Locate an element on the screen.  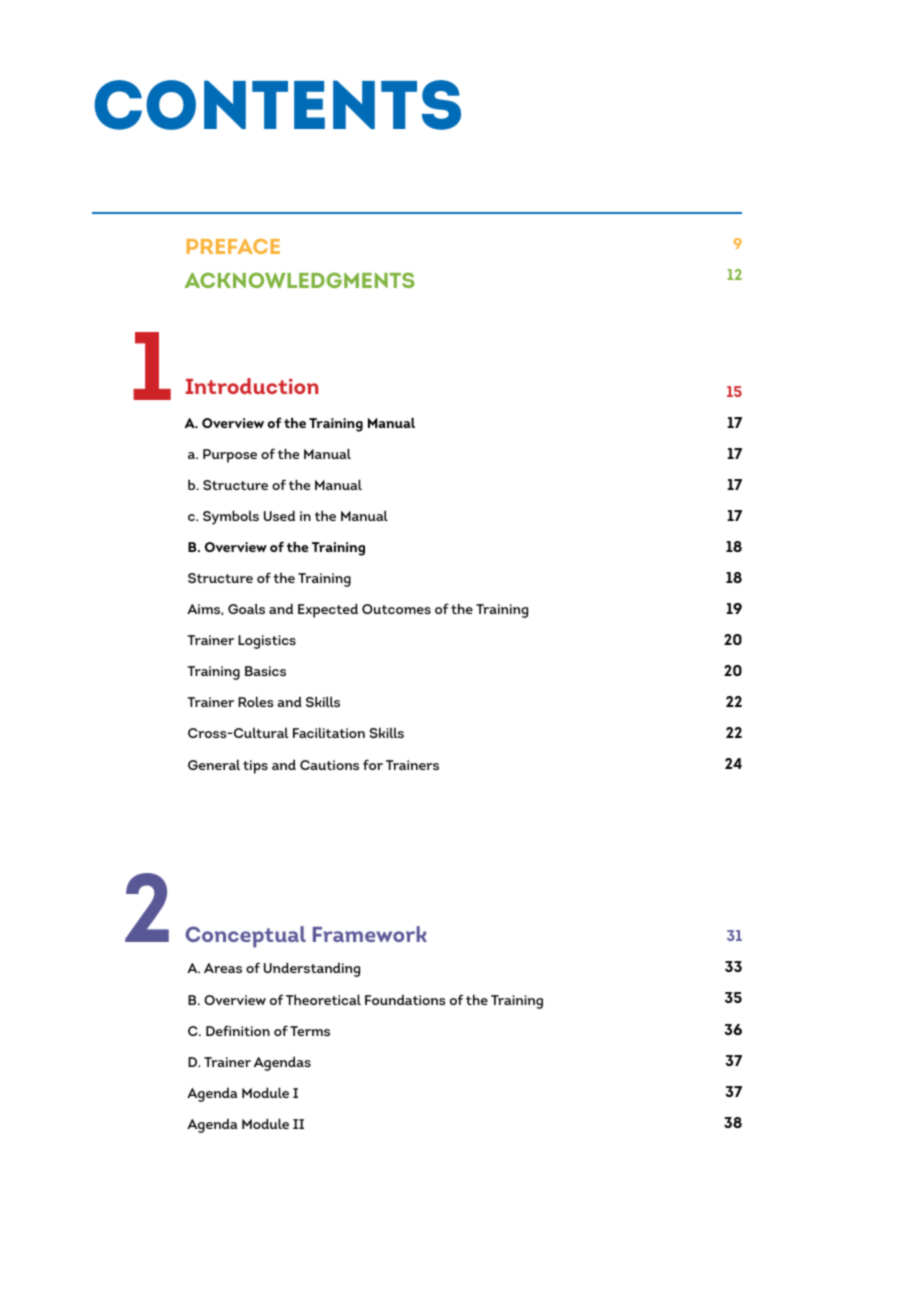
Definition is located at coordinates (238, 1030).
